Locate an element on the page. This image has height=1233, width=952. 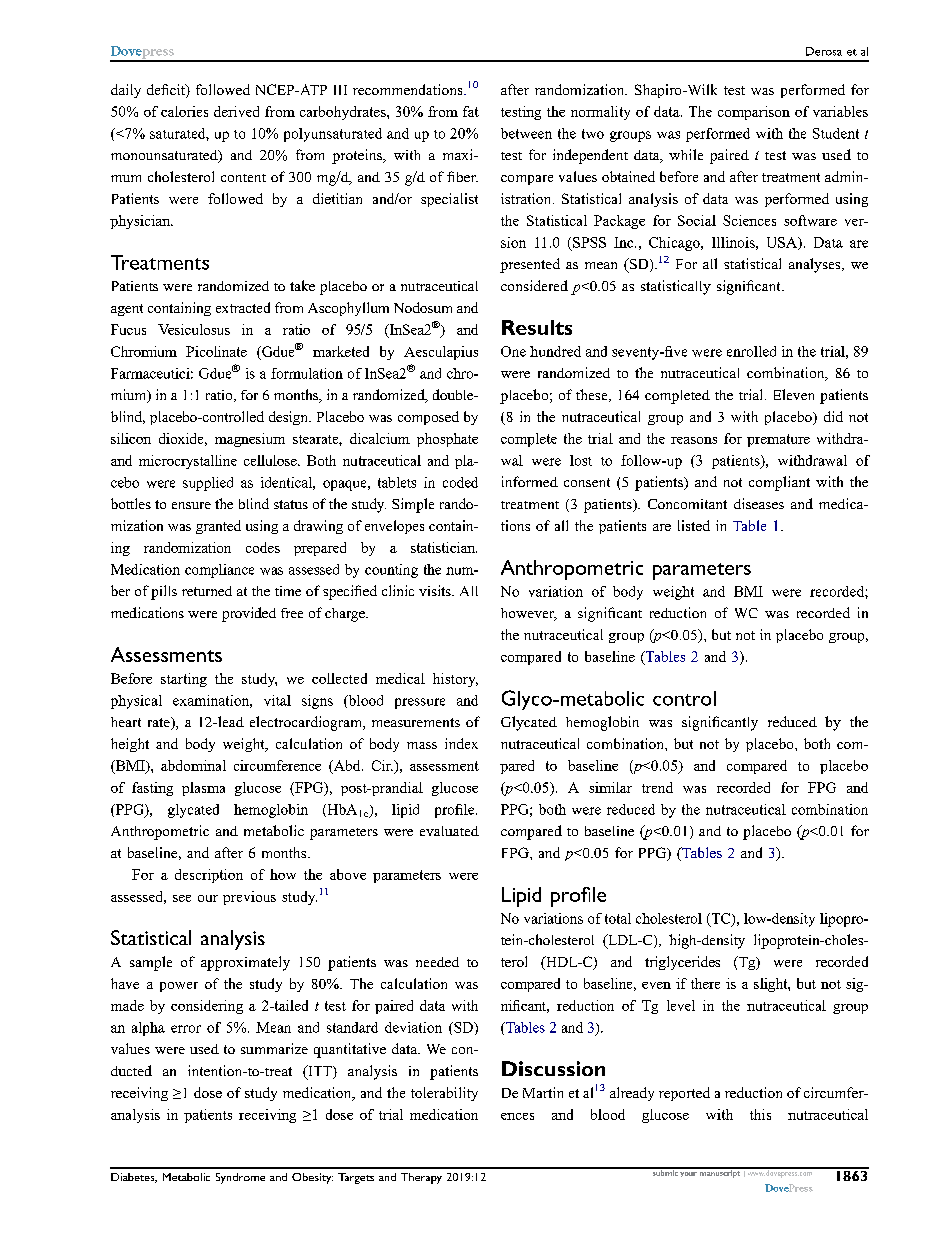
Therapy is located at coordinates (421, 1178).
